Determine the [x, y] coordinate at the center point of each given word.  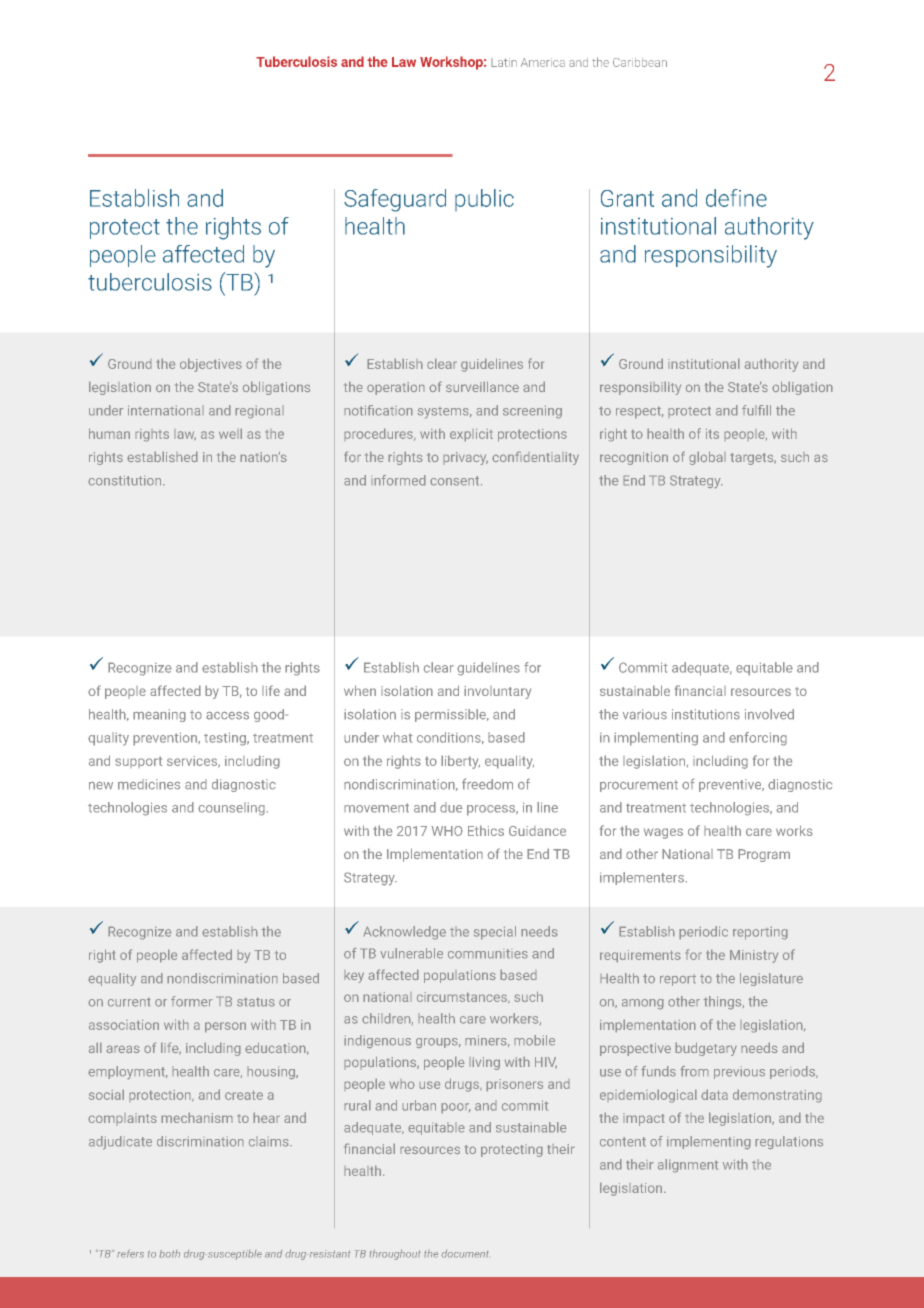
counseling [231, 809]
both [169, 1254]
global [707, 458]
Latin [504, 62]
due [451, 807]
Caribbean [640, 62]
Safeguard [395, 200]
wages [663, 833]
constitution [126, 480]
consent [456, 481]
